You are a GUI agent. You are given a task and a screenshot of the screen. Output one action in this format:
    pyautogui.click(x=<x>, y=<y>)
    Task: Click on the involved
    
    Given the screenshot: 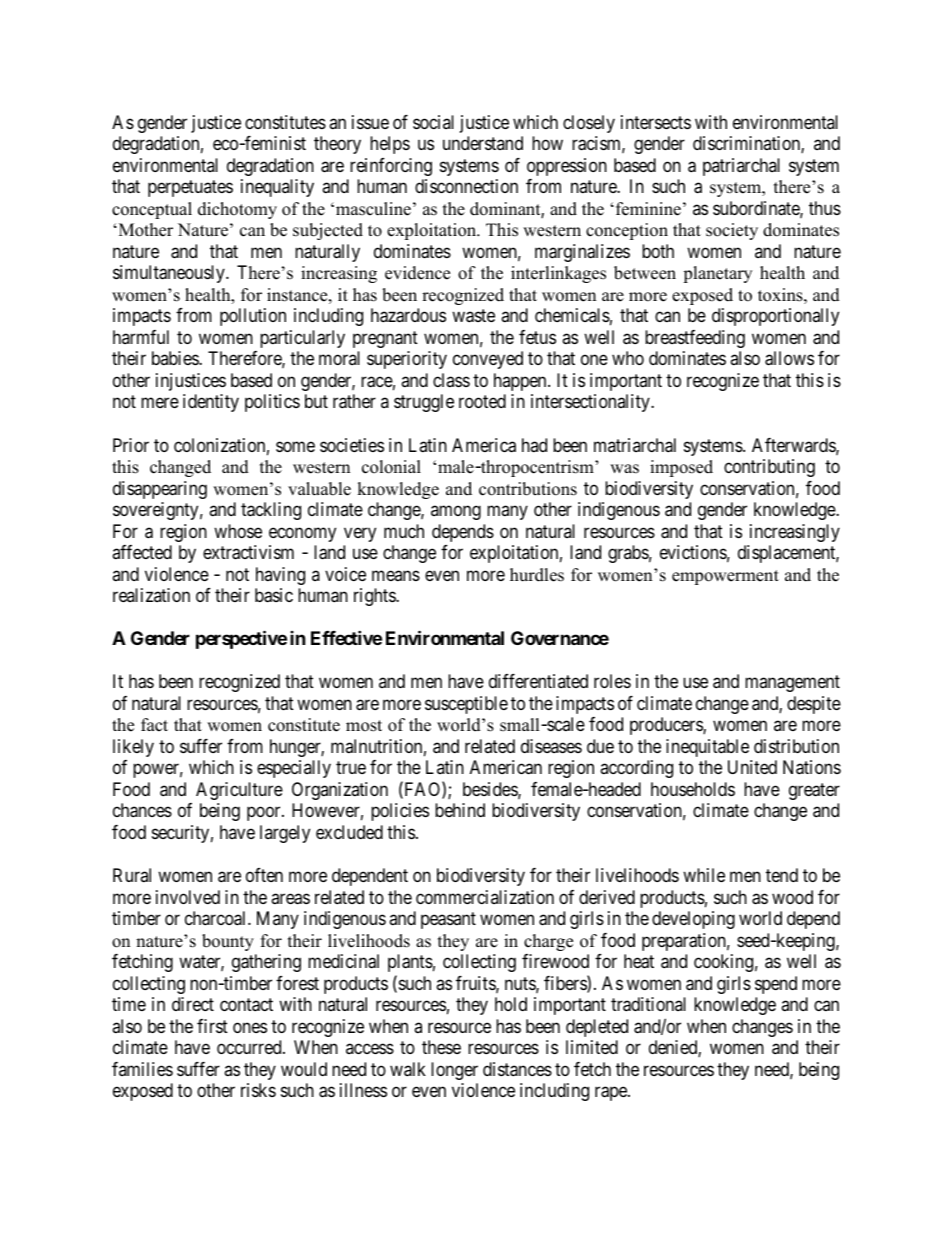 What is the action you would take?
    pyautogui.click(x=188, y=897)
